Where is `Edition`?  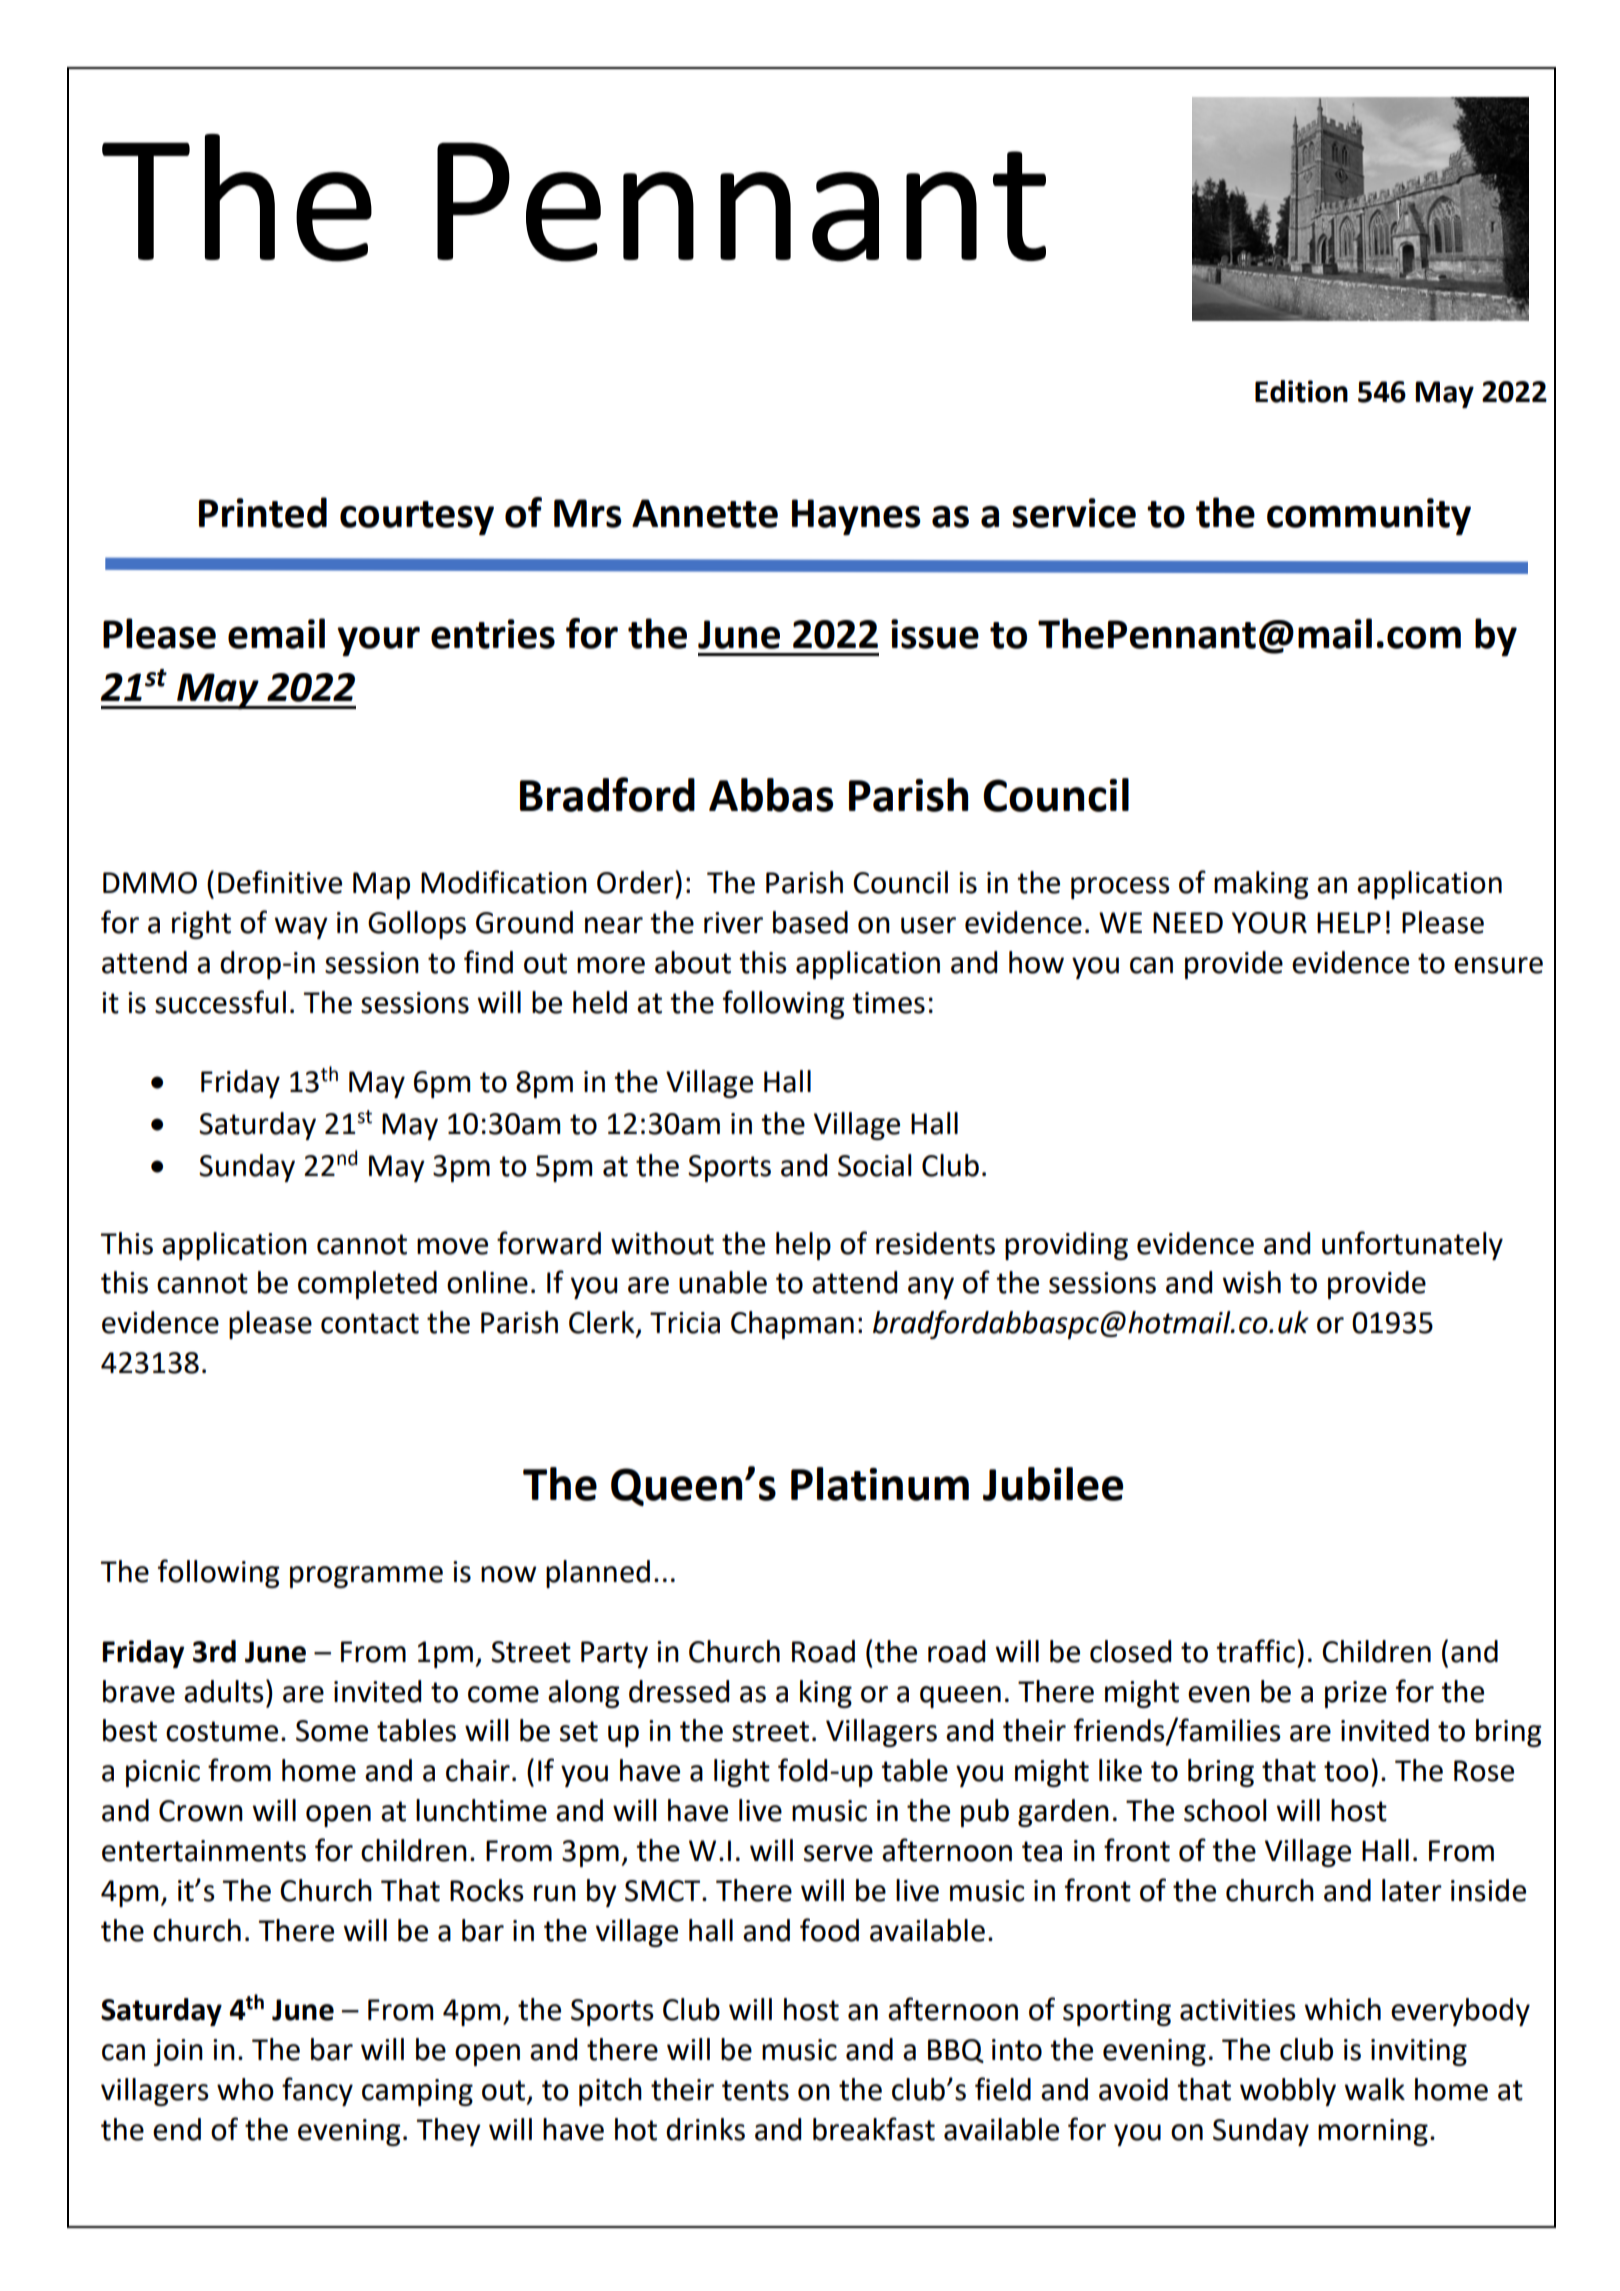
Edition is located at coordinates (1301, 391).
